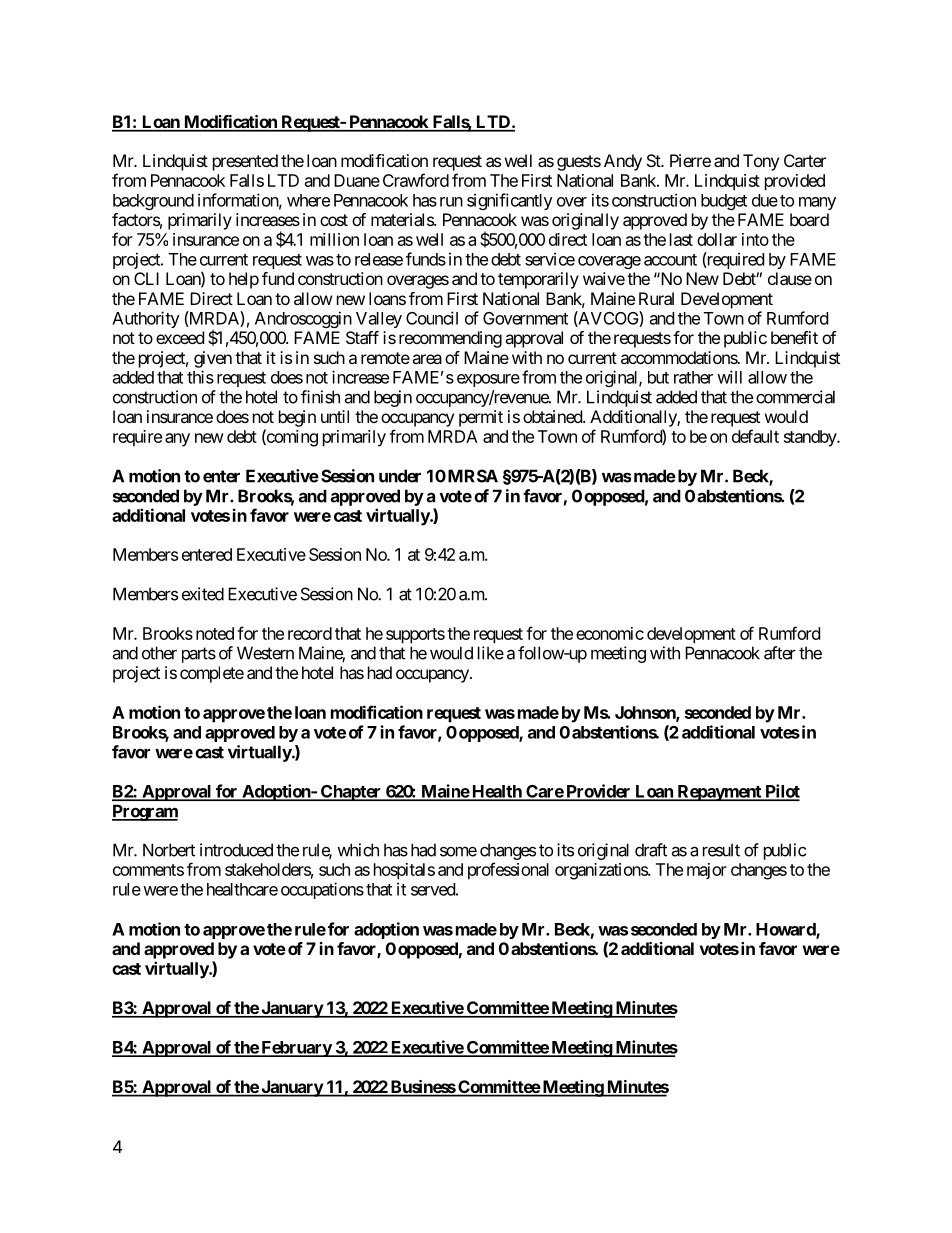 This screenshot has height=1233, width=952. What do you see at coordinates (296, 1049) in the screenshot?
I see `February` at bounding box center [296, 1049].
